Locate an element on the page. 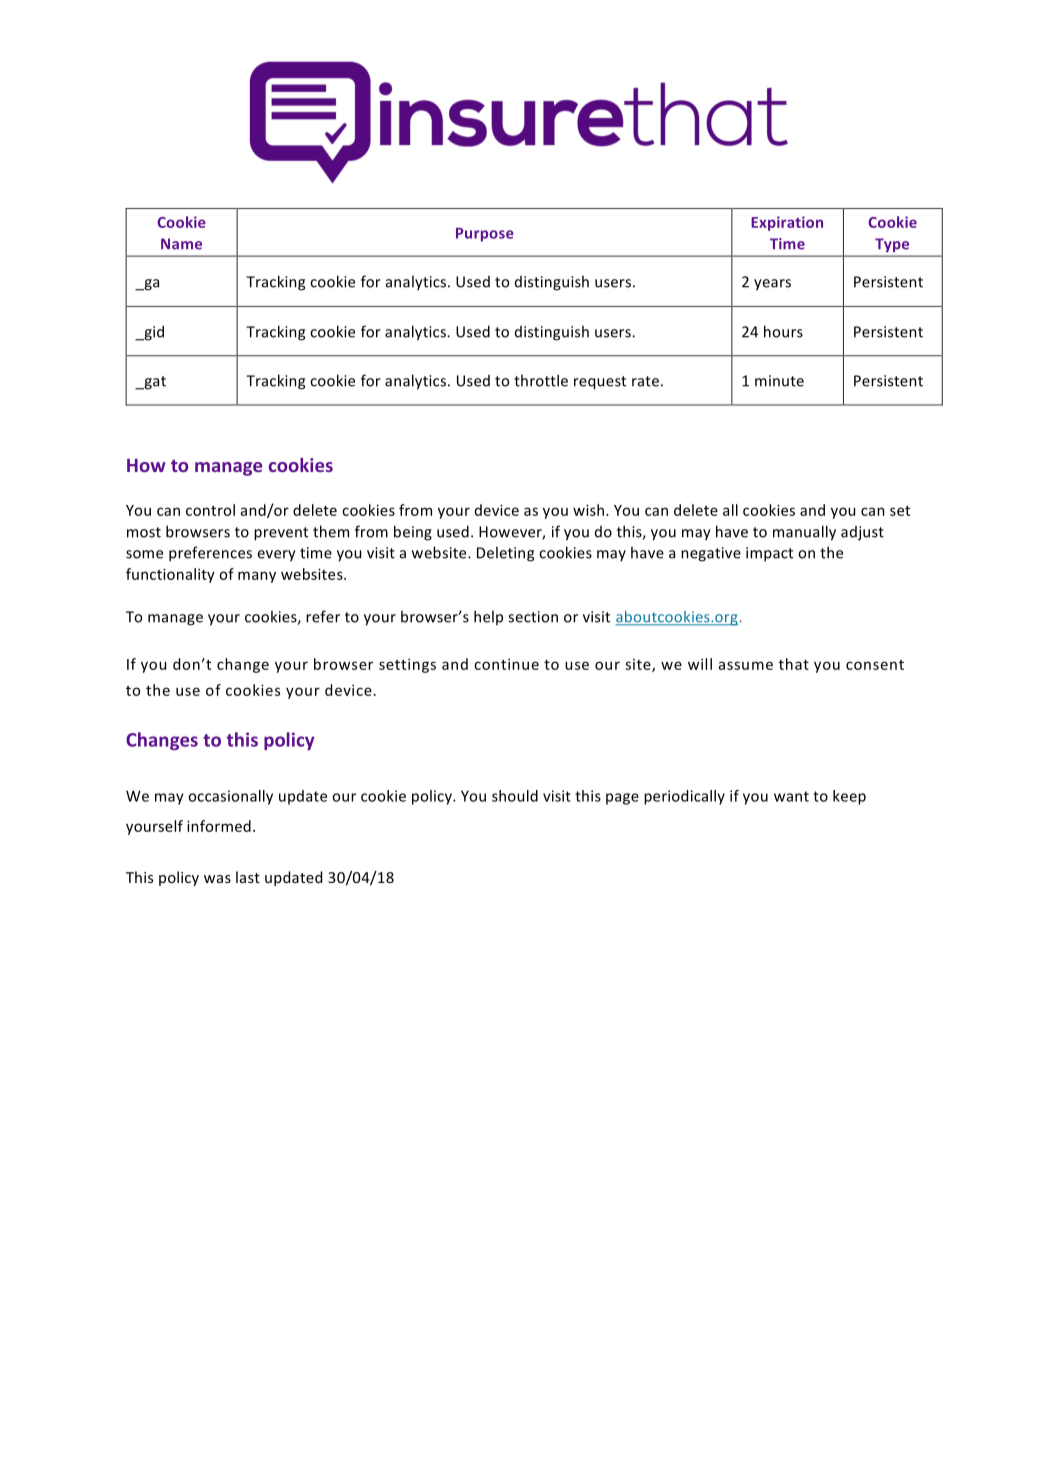  continue is located at coordinates (506, 664).
